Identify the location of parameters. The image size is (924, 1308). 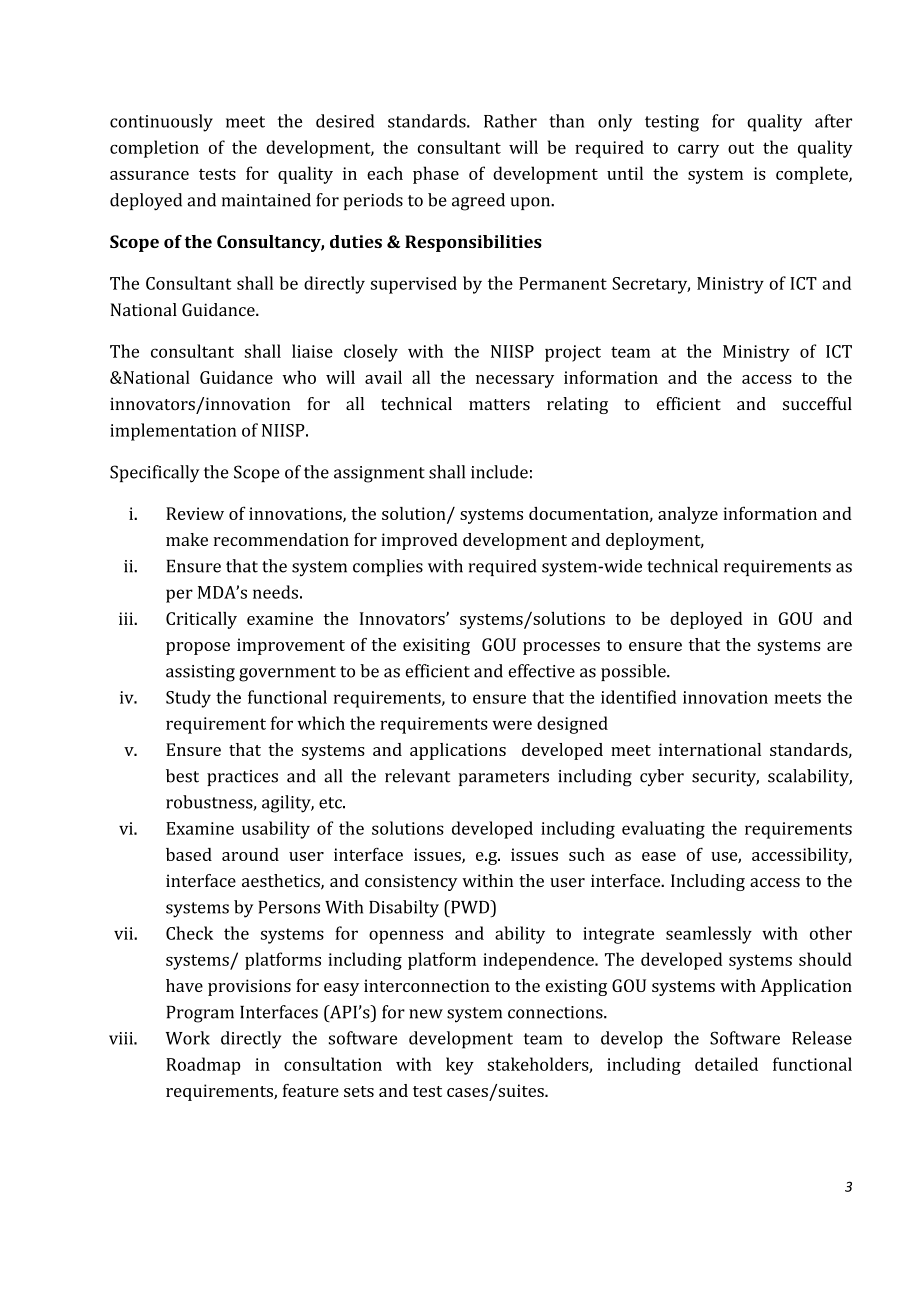
(504, 778).
